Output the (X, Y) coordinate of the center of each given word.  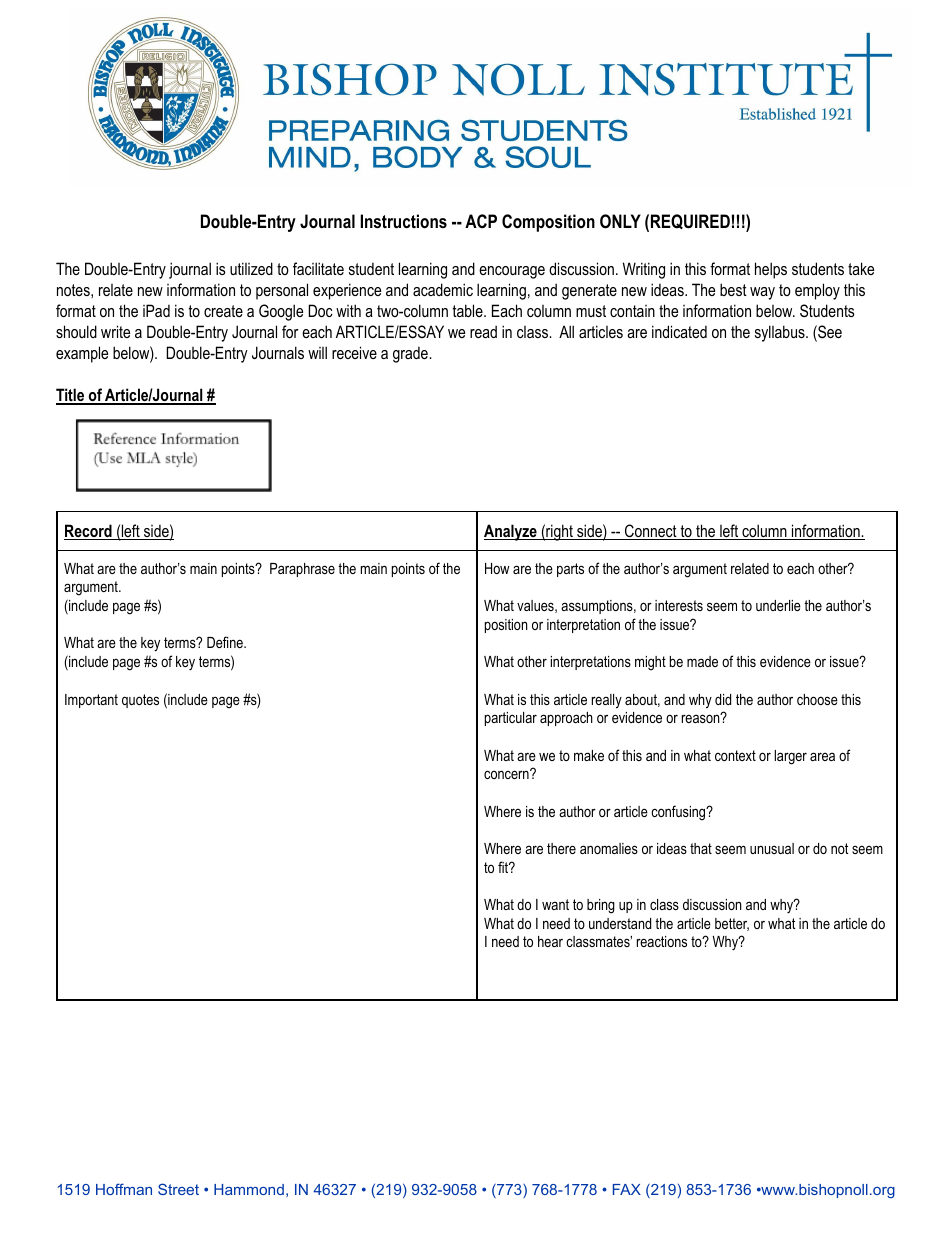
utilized (251, 268)
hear (550, 941)
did (723, 699)
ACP (481, 221)
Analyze (511, 532)
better (732, 924)
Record (89, 532)
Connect (651, 532)
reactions (662, 941)
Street (178, 1189)
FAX (627, 1189)
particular (511, 719)
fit (504, 867)
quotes (140, 701)
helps (771, 270)
